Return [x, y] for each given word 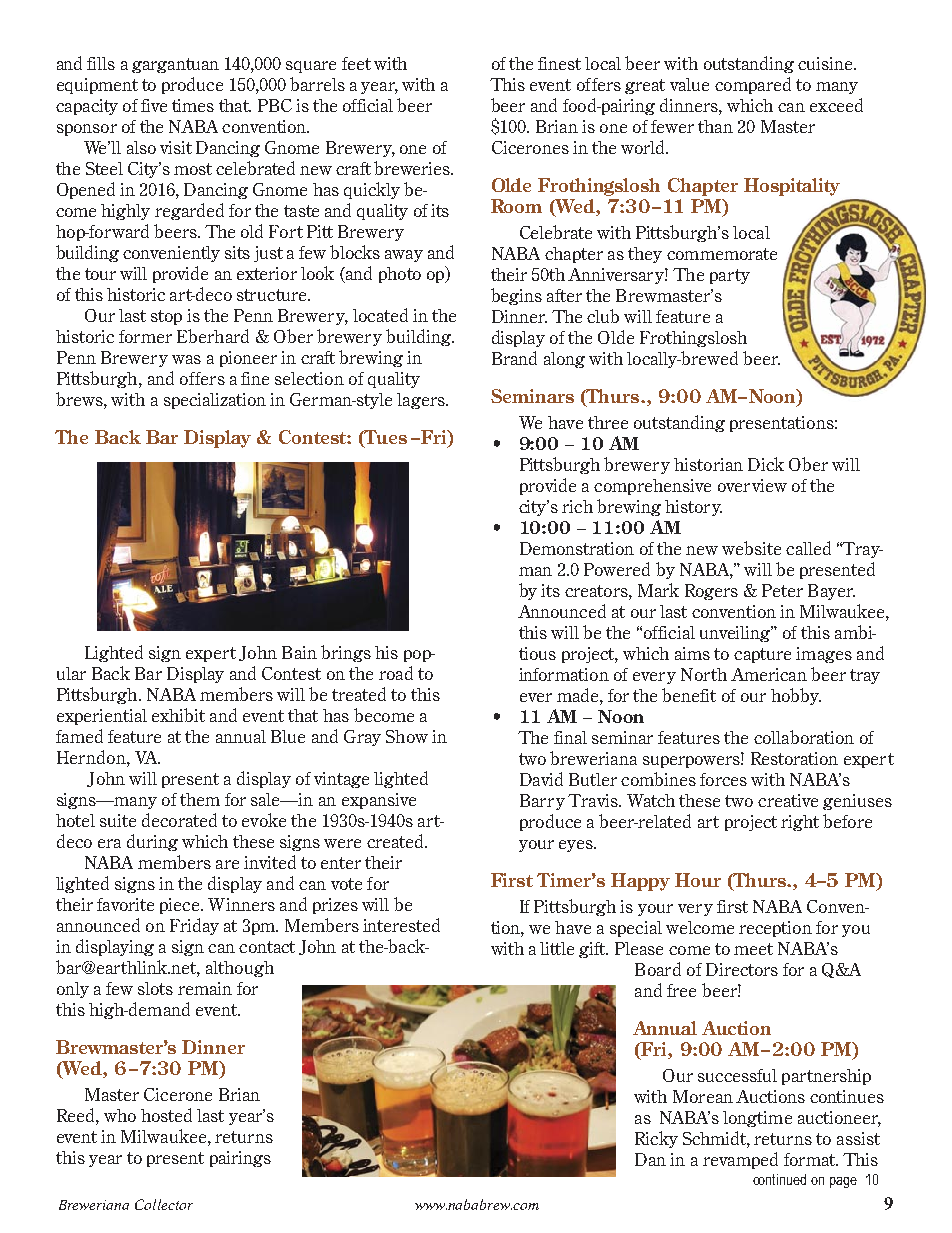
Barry [542, 802]
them [200, 799]
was [186, 359]
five [154, 105]
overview [752, 485]
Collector [164, 1204]
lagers [422, 401]
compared [753, 85]
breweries [413, 168]
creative [788, 800]
